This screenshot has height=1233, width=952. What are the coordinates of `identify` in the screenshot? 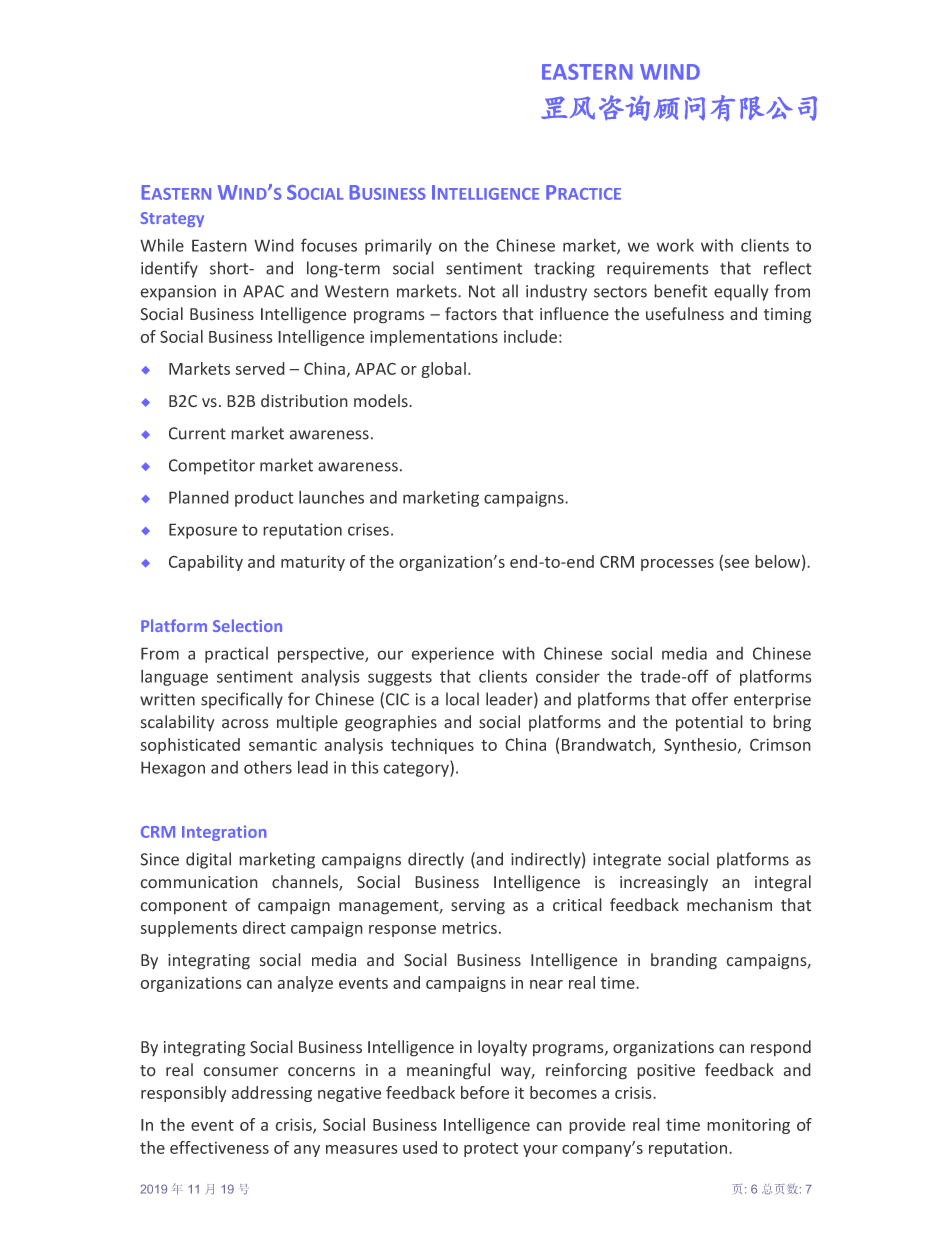 It's located at (169, 269).
